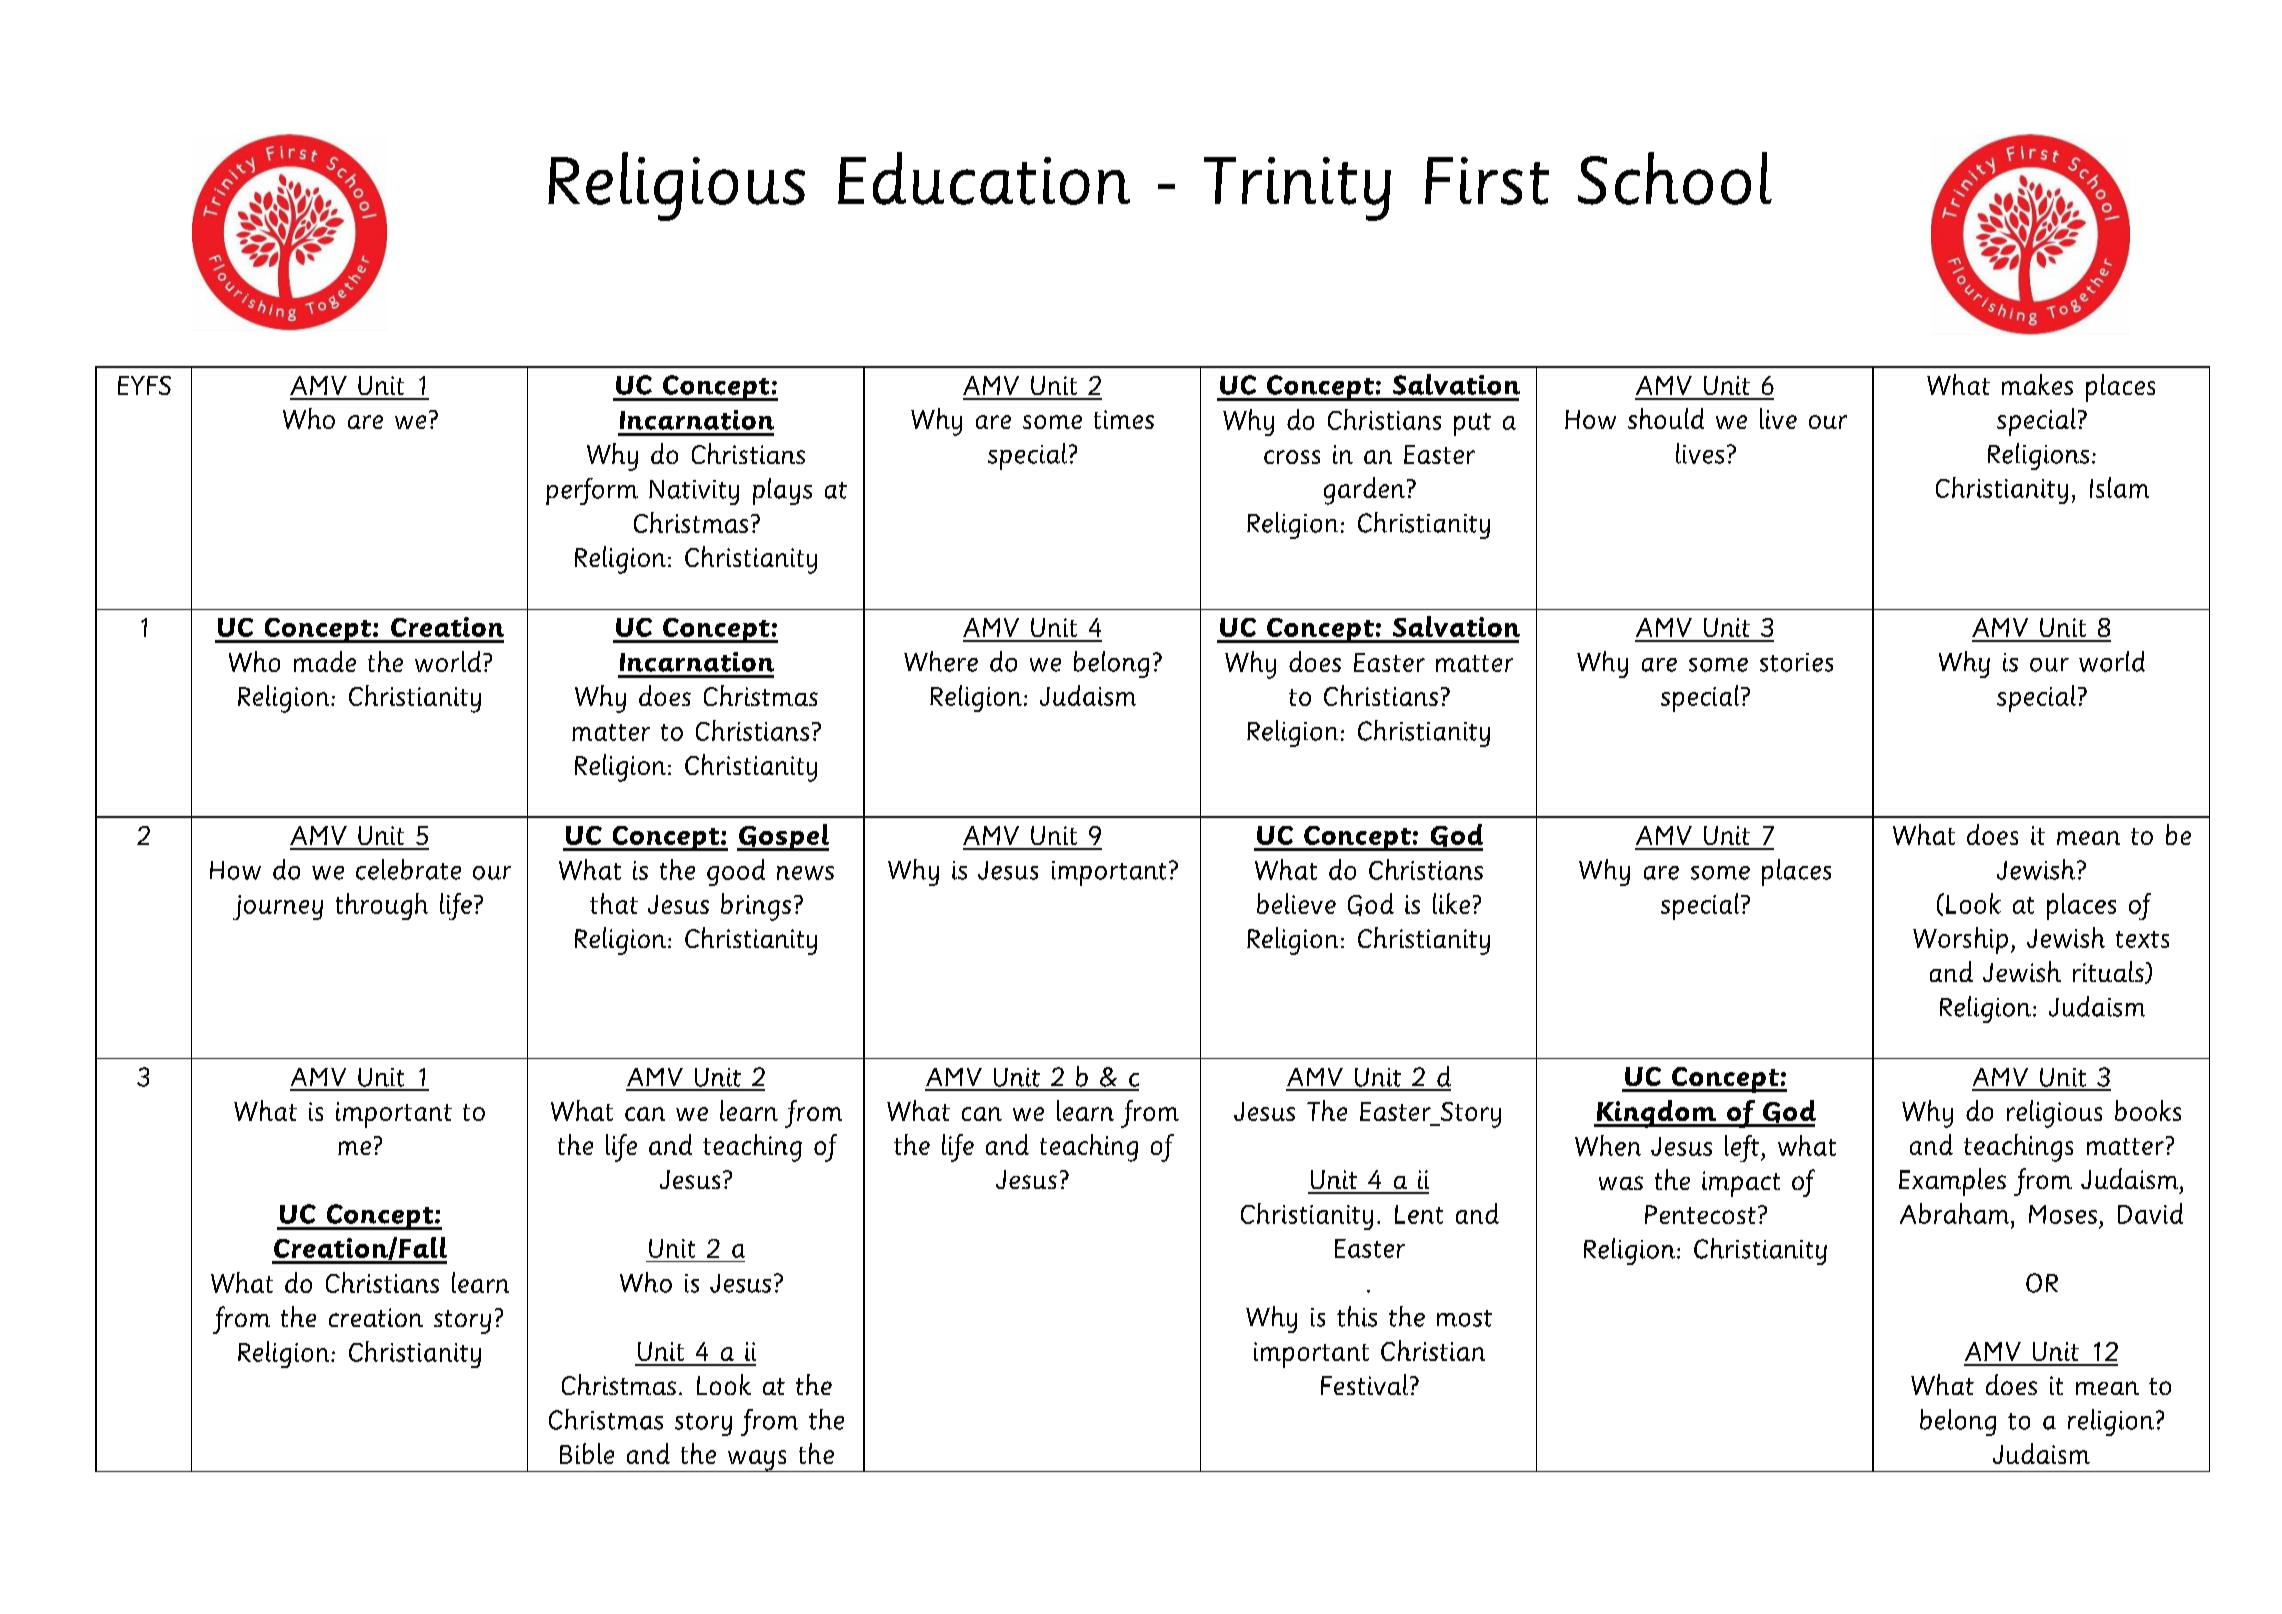 The width and height of the screenshot is (2282, 1614). Describe the element at coordinates (1464, 1318) in the screenshot. I see `most` at that location.
